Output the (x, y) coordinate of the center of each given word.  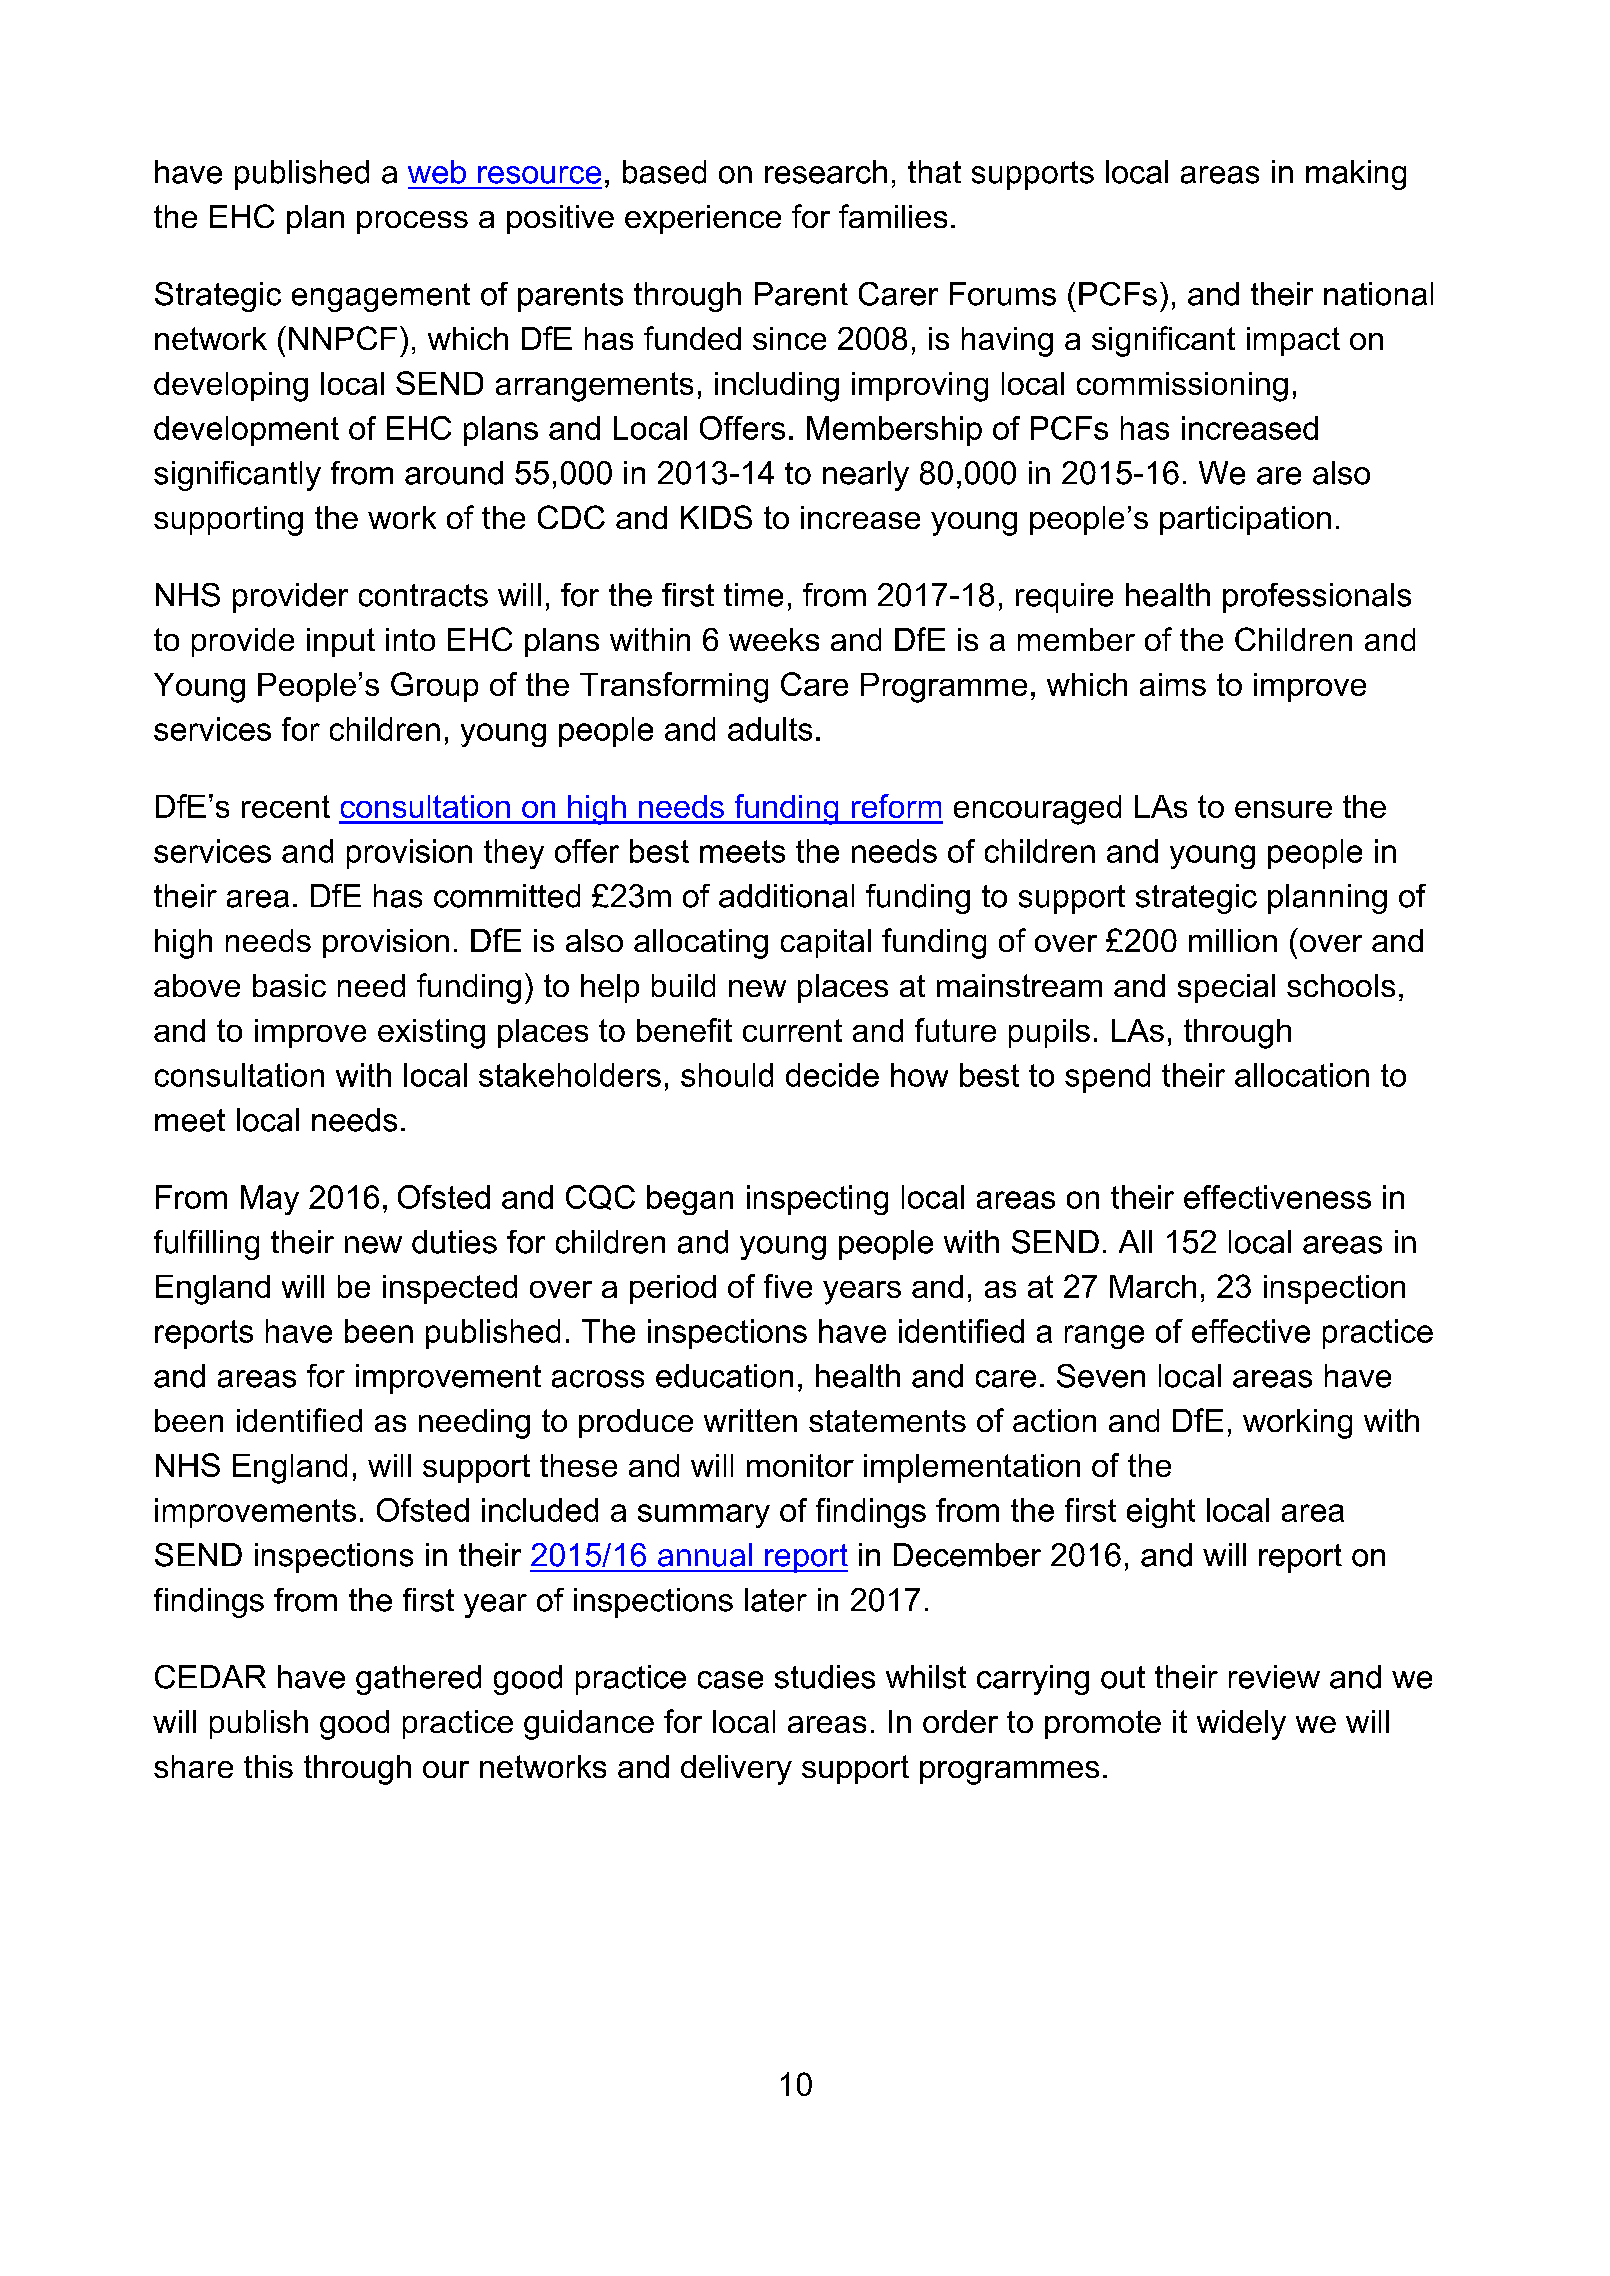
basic (289, 985)
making (1356, 175)
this (268, 1766)
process (412, 222)
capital (826, 943)
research (826, 172)
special (1226, 988)
